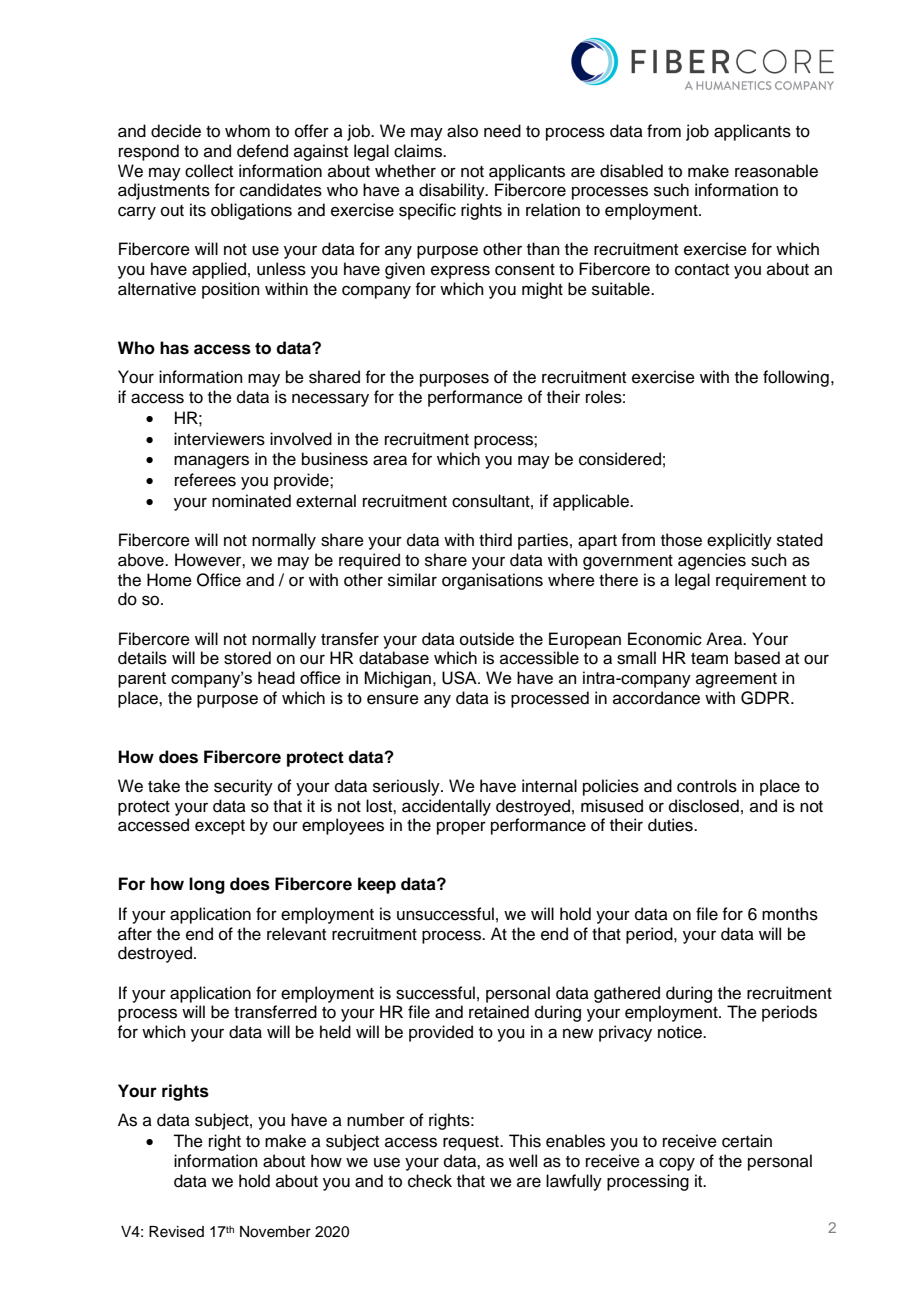  What do you see at coordinates (209, 171) in the page?
I see `collect` at bounding box center [209, 171].
